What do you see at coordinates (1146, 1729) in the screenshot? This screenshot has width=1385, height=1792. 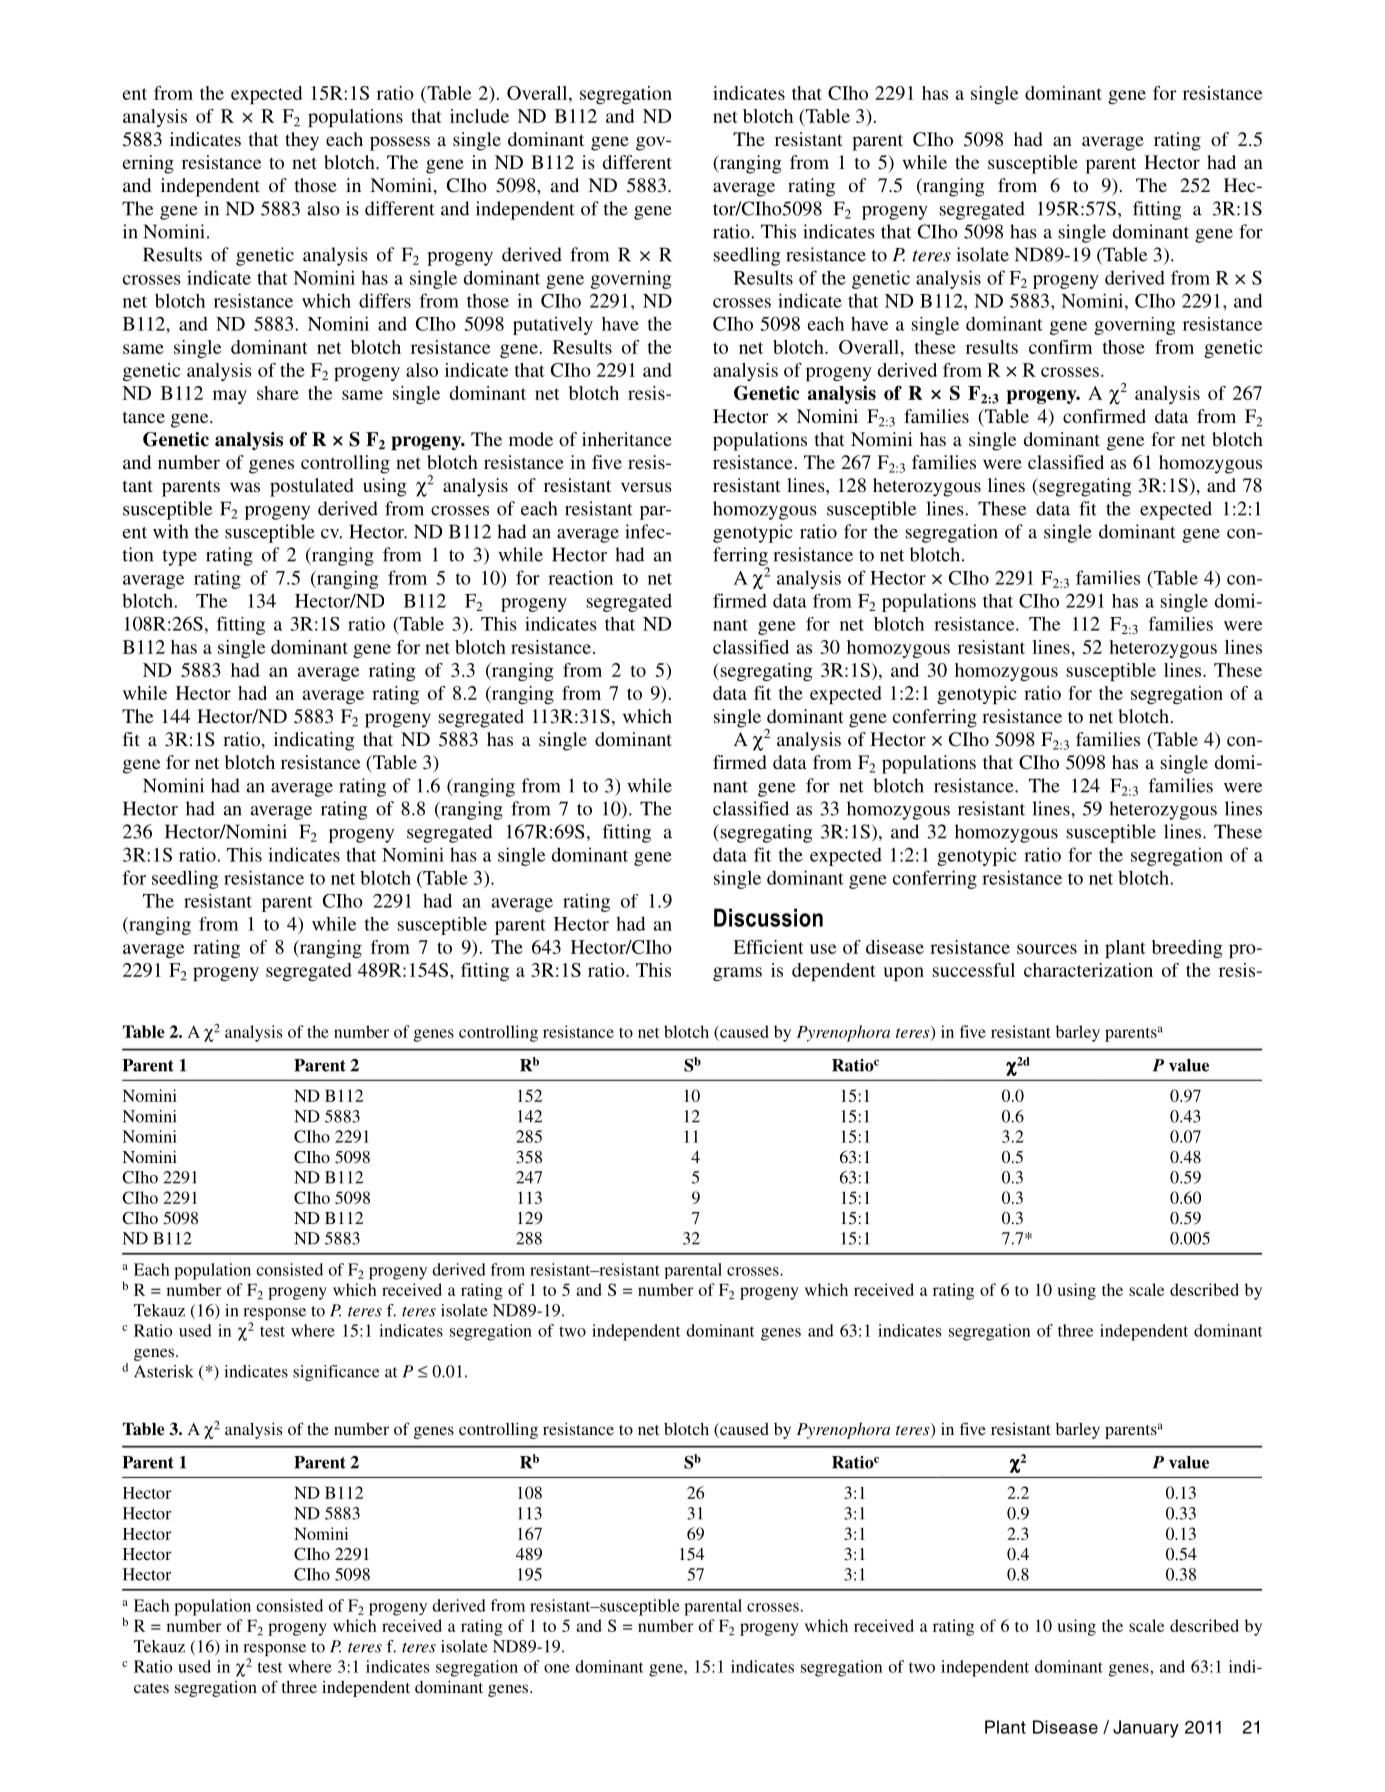 I see `January` at bounding box center [1146, 1729].
